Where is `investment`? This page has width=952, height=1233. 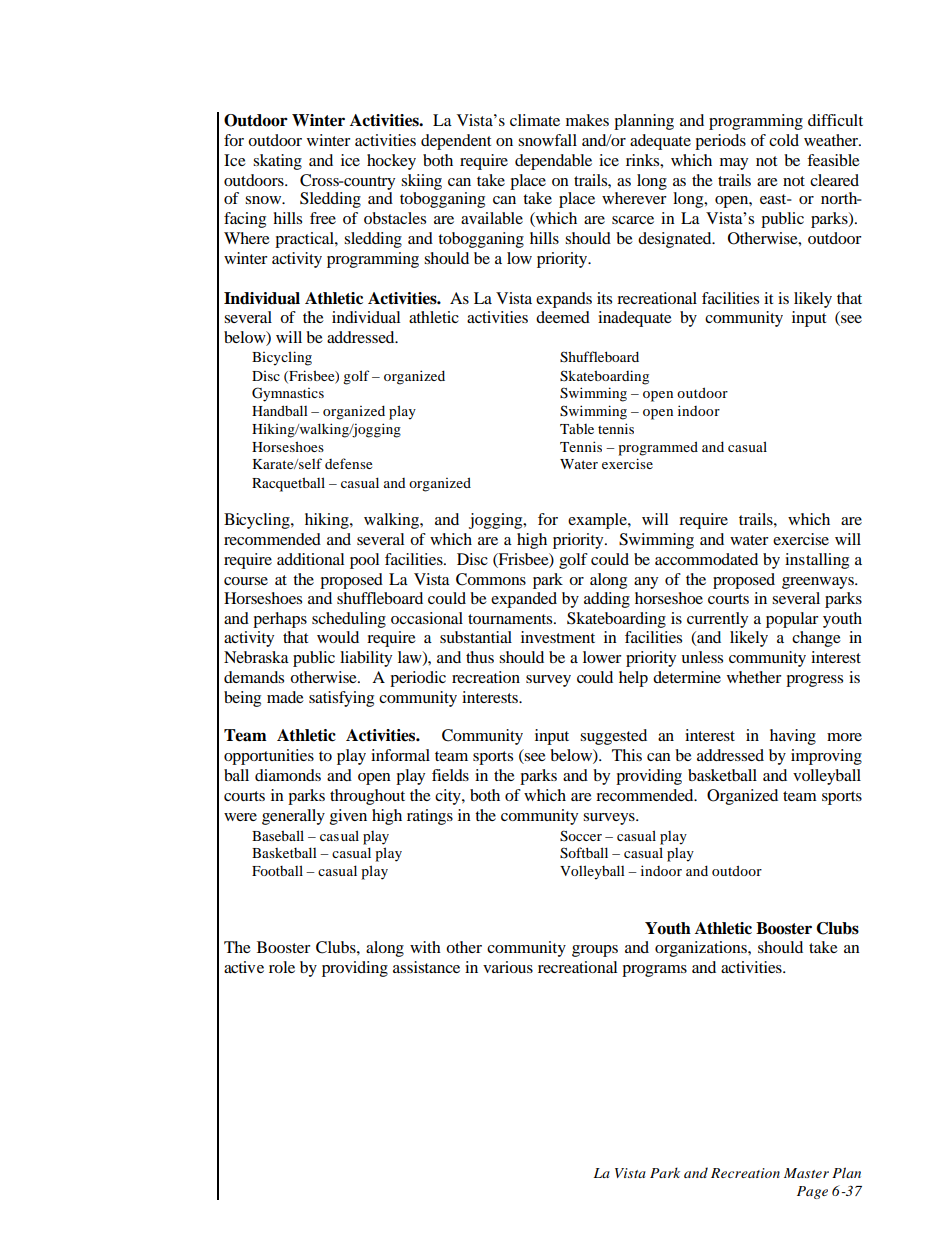 investment is located at coordinates (558, 637).
